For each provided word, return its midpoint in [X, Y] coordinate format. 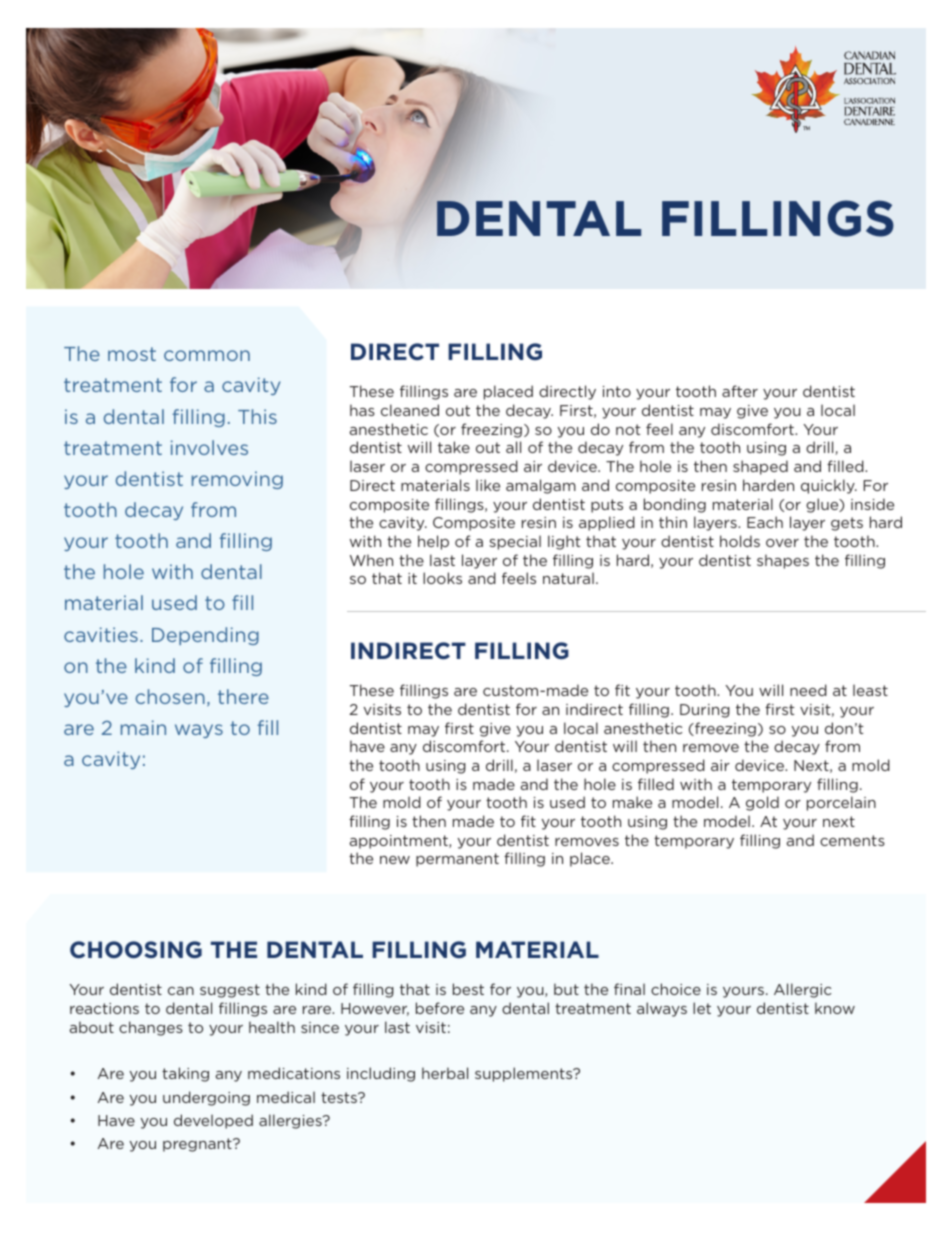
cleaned [410, 410]
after [740, 391]
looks [442, 578]
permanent [457, 860]
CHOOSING [136, 950]
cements [852, 840]
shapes [783, 561]
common [207, 355]
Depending [205, 636]
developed [213, 1121]
